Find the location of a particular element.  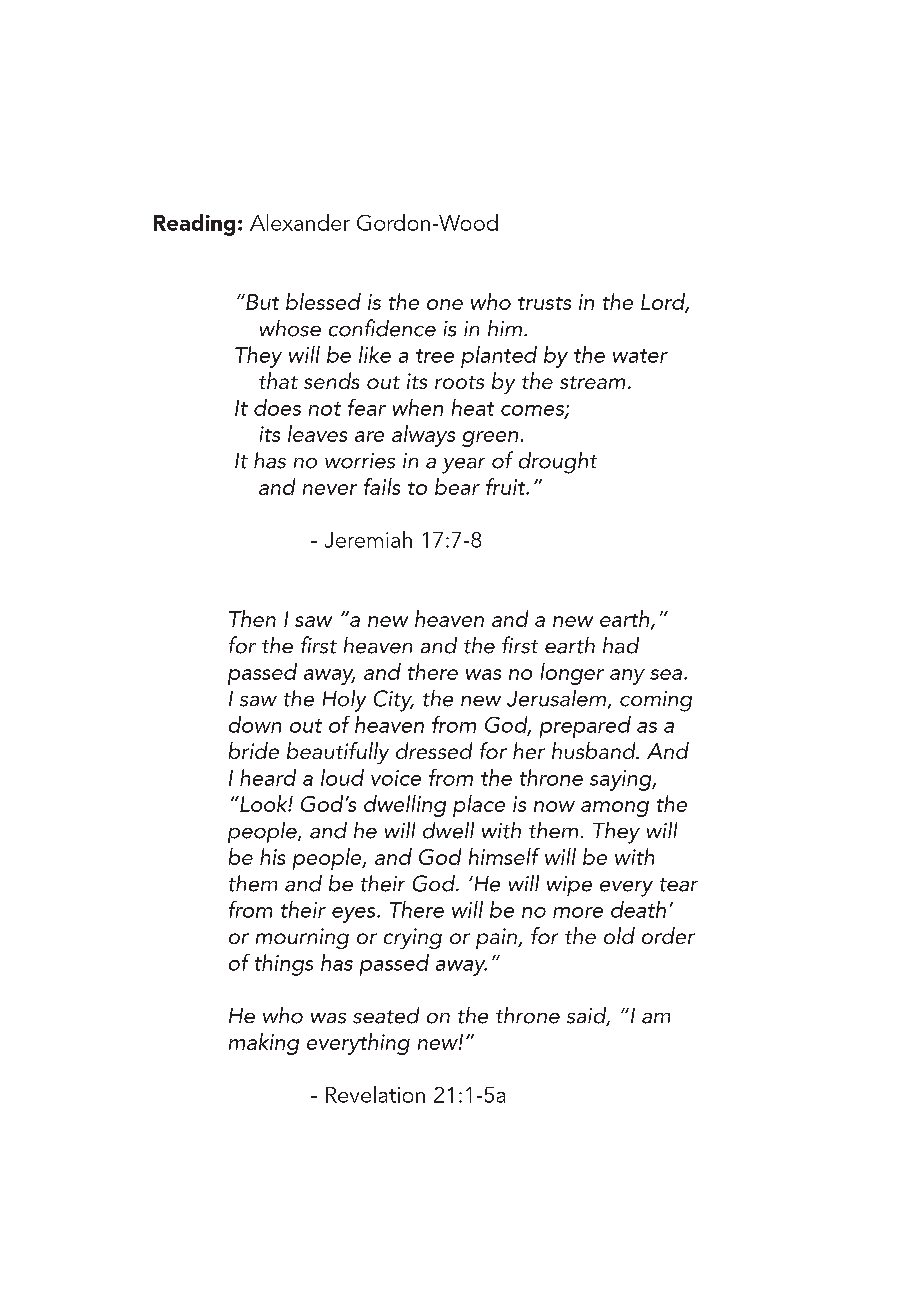

confidence is located at coordinates (382, 328).
